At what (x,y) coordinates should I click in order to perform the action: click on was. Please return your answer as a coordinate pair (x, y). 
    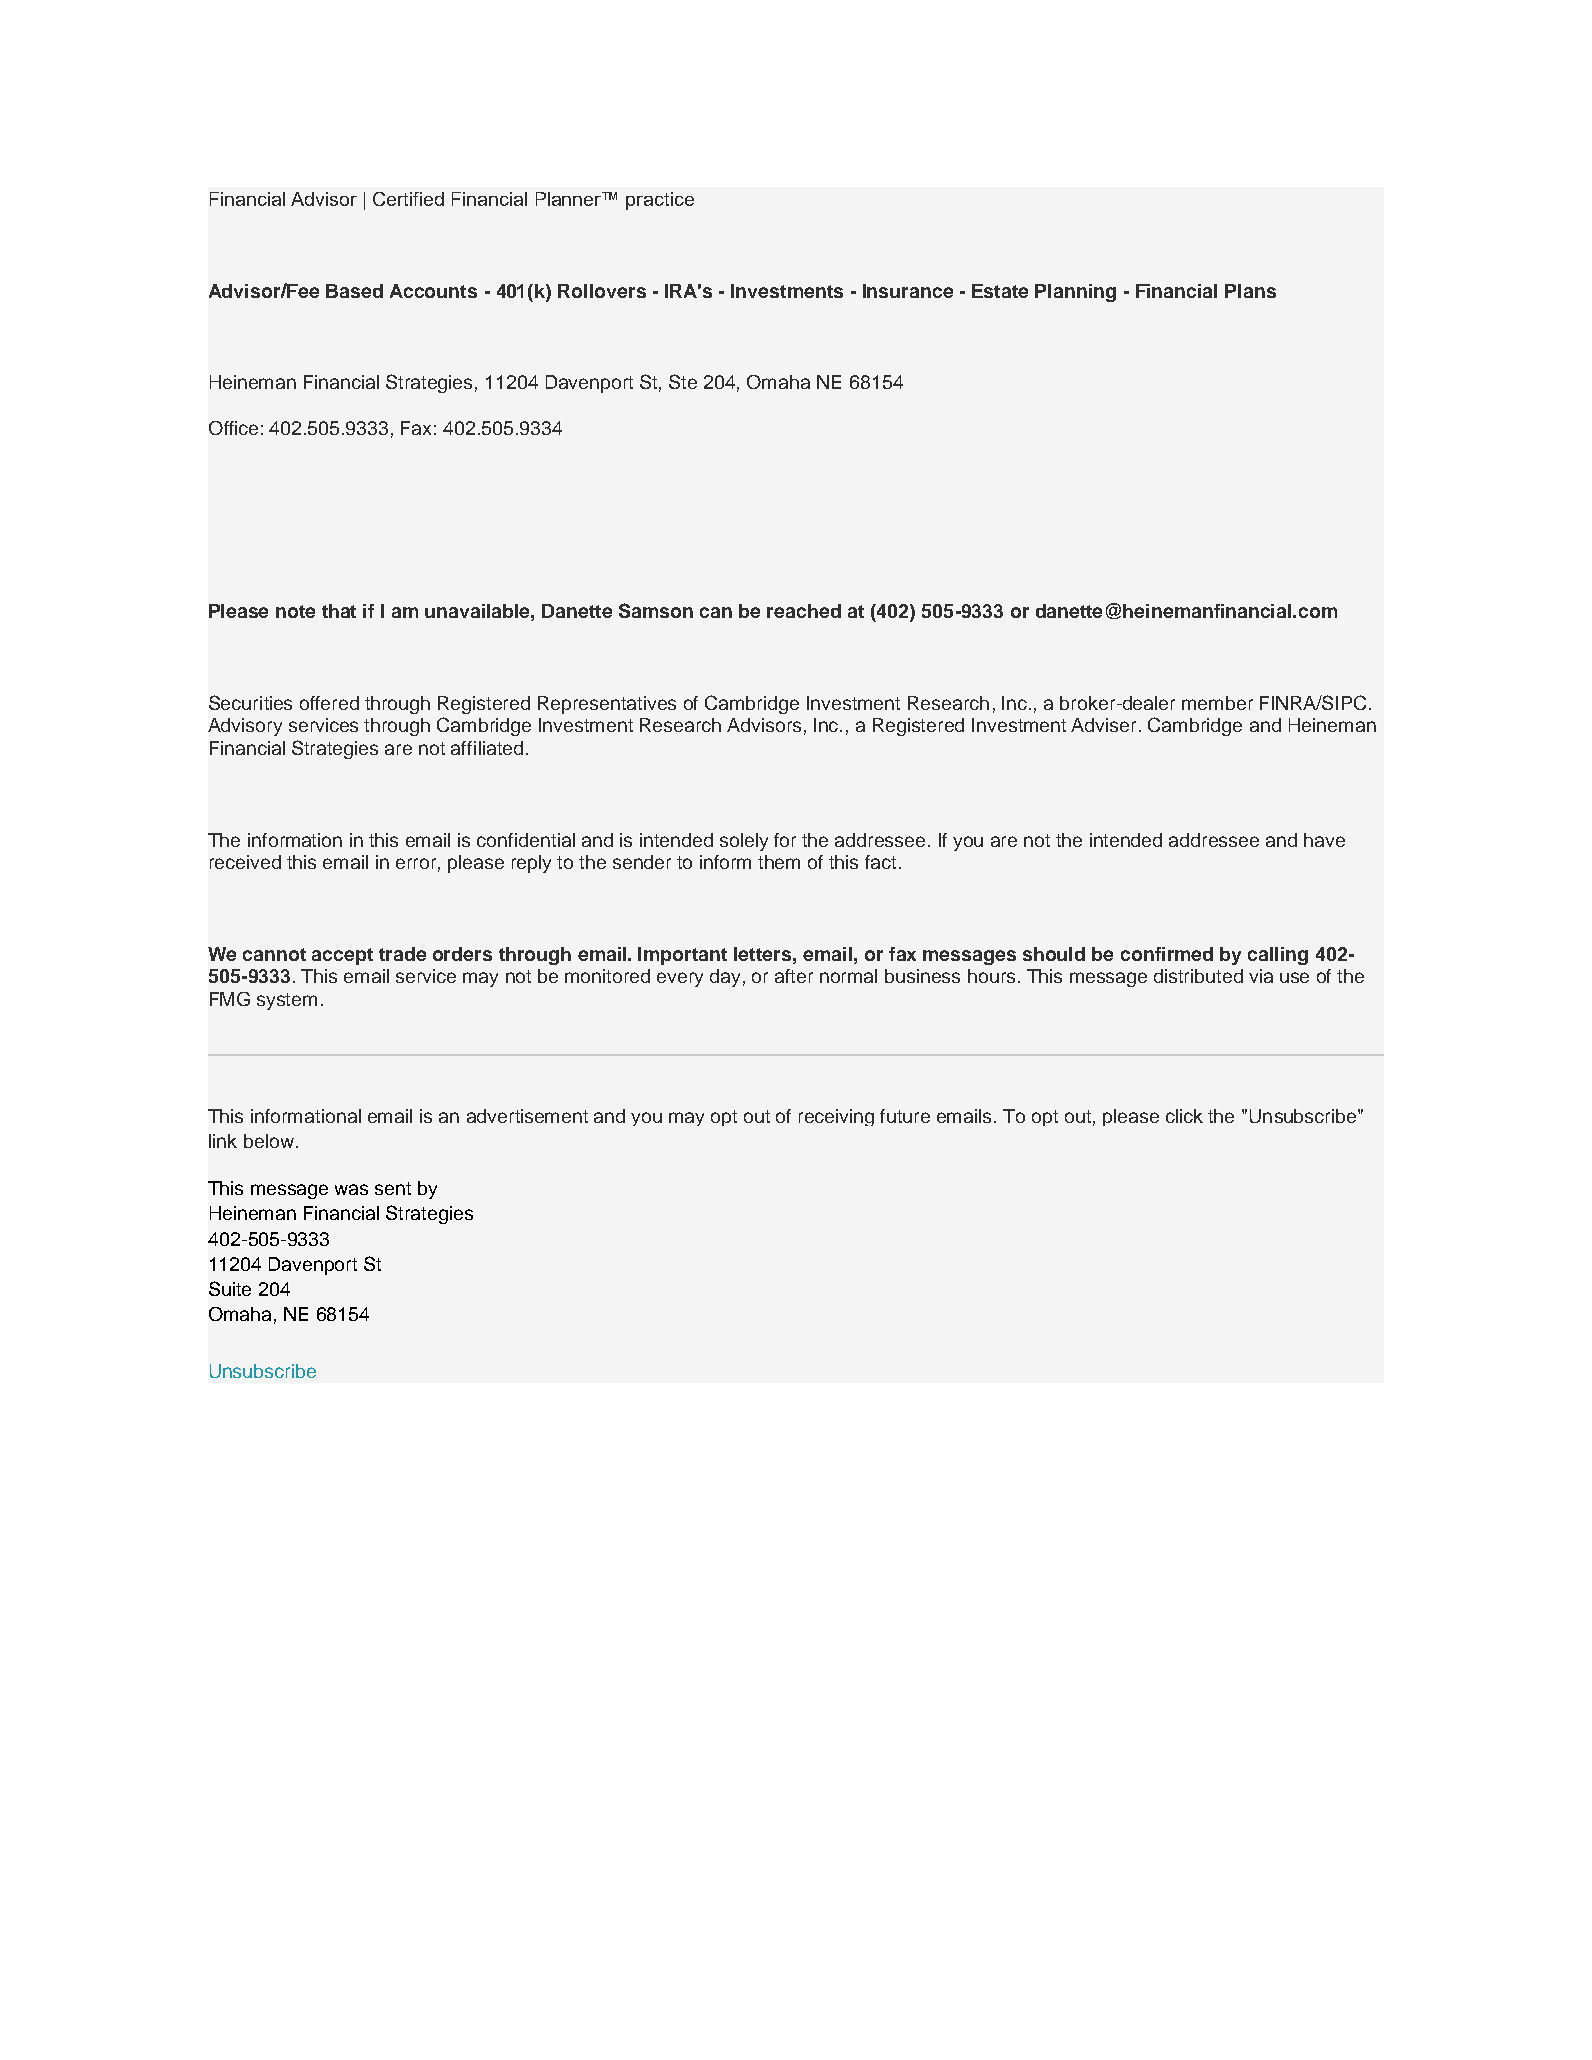
    Looking at the image, I should click on (351, 1189).
